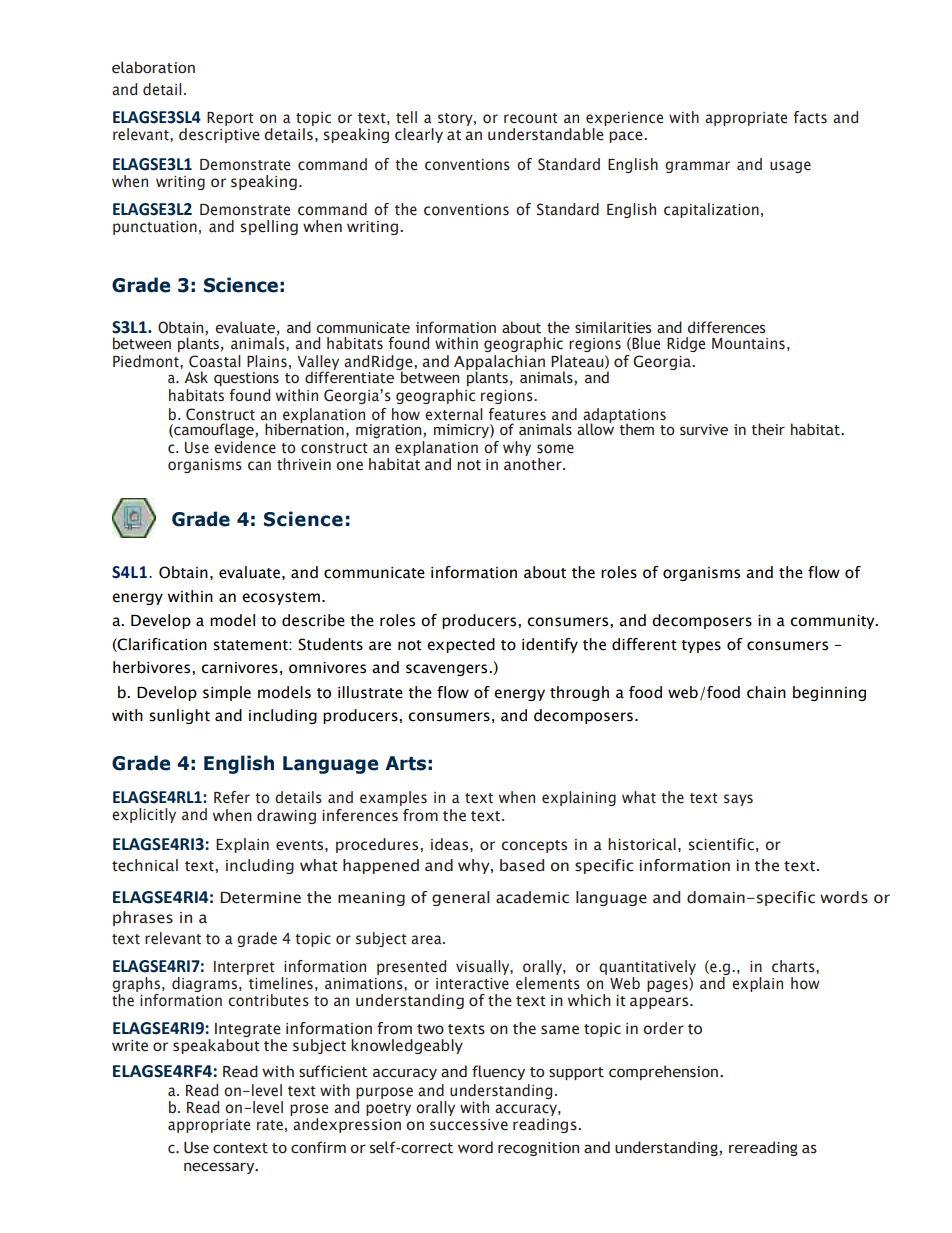 This image has width=952, height=1233. I want to click on says, so click(738, 800).
